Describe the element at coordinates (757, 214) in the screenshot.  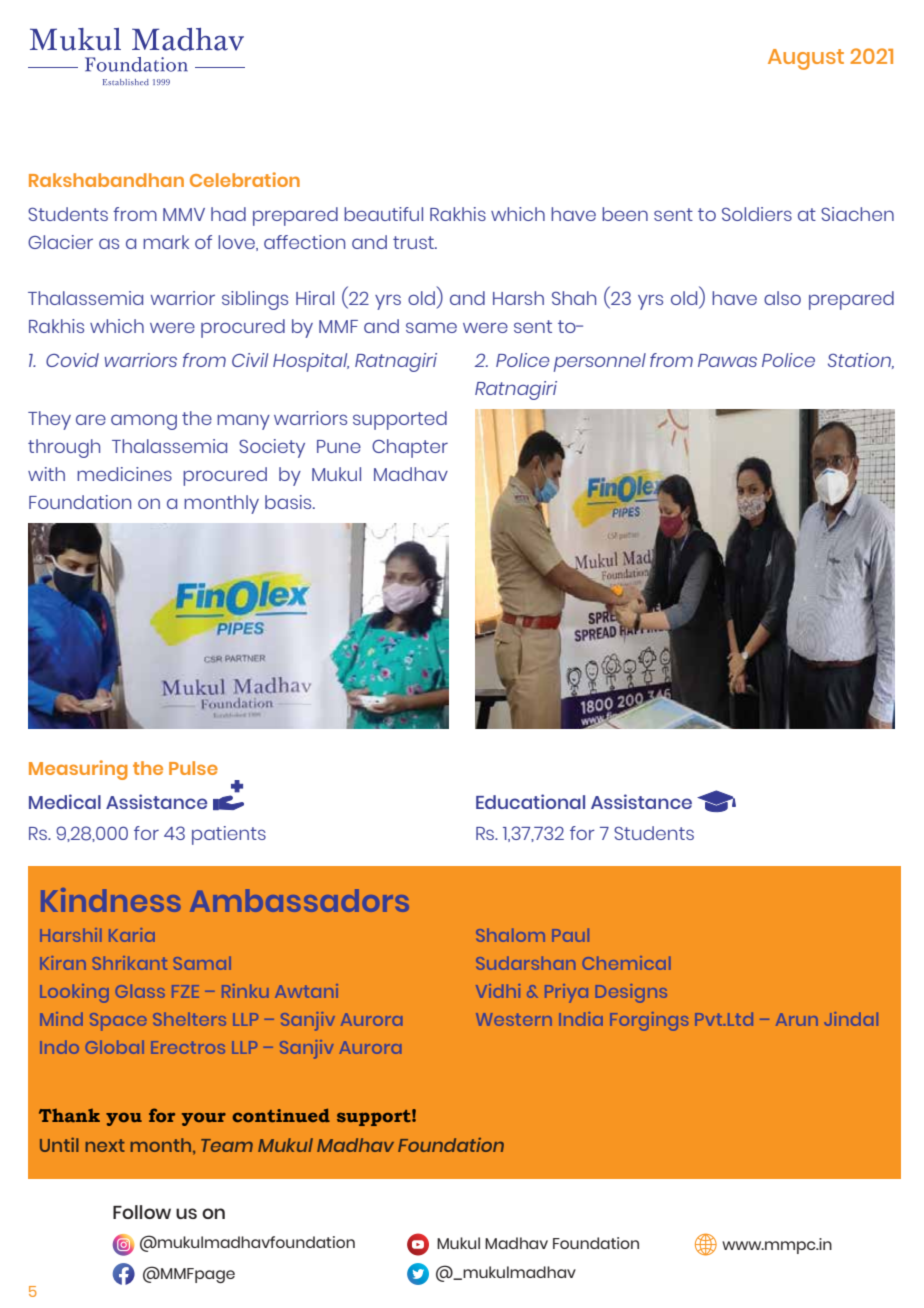
I see `Soldiers` at that location.
